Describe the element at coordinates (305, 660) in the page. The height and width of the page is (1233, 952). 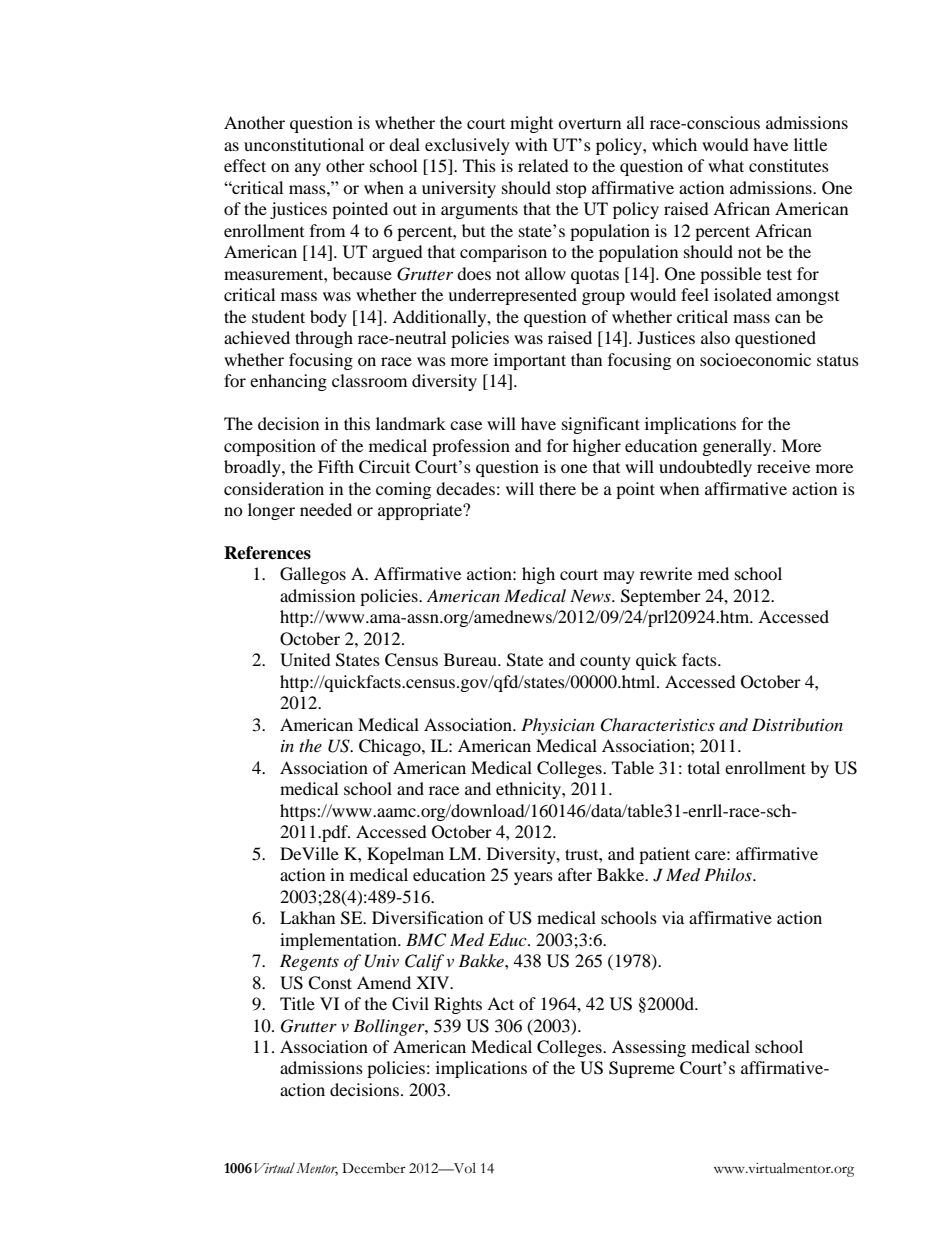
I see `United` at that location.
